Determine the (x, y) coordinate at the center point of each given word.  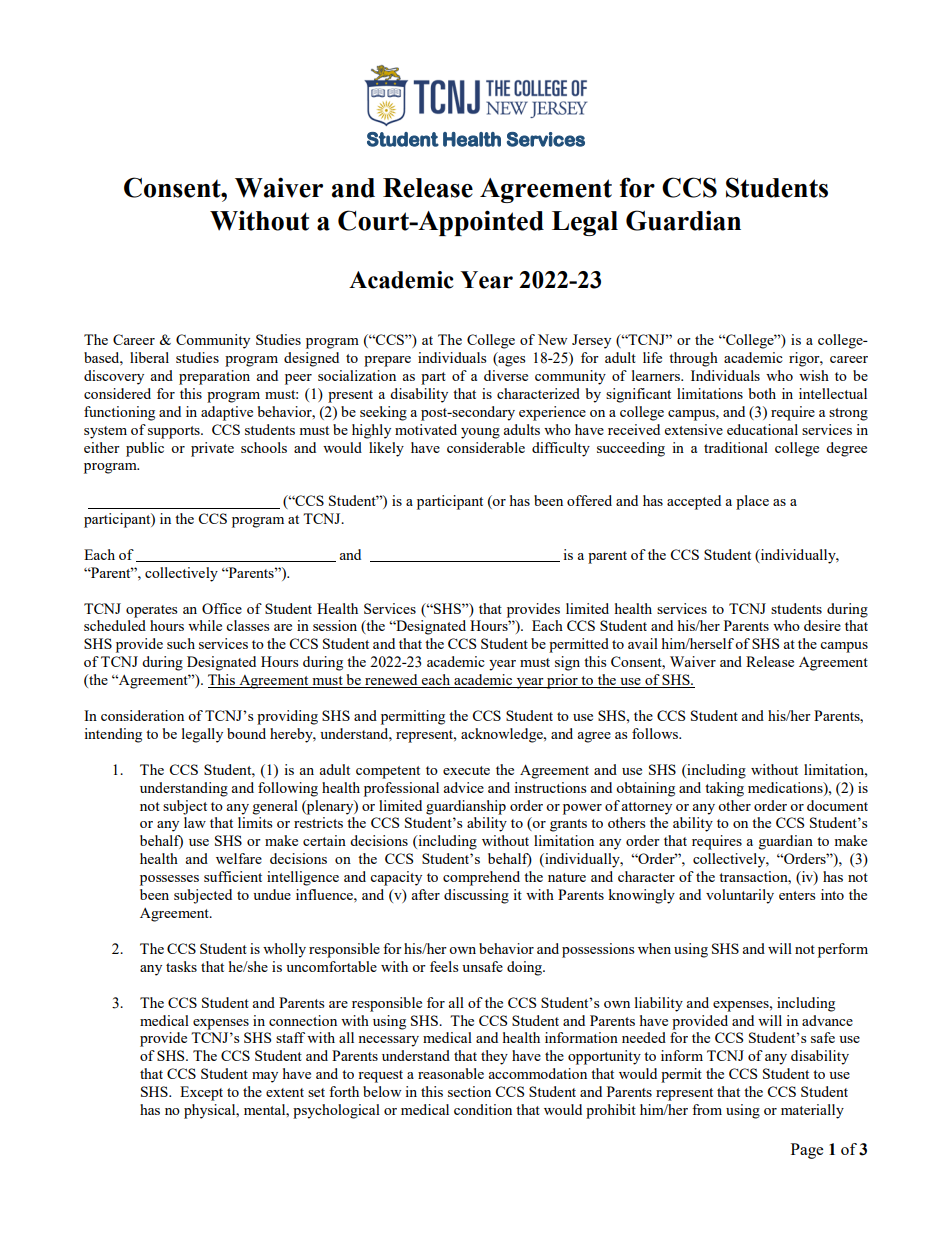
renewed (391, 681)
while (205, 625)
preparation (214, 377)
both (762, 393)
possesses (169, 880)
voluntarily (740, 896)
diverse (506, 375)
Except (201, 1093)
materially (812, 1111)
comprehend (481, 878)
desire (822, 625)
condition (483, 1109)
